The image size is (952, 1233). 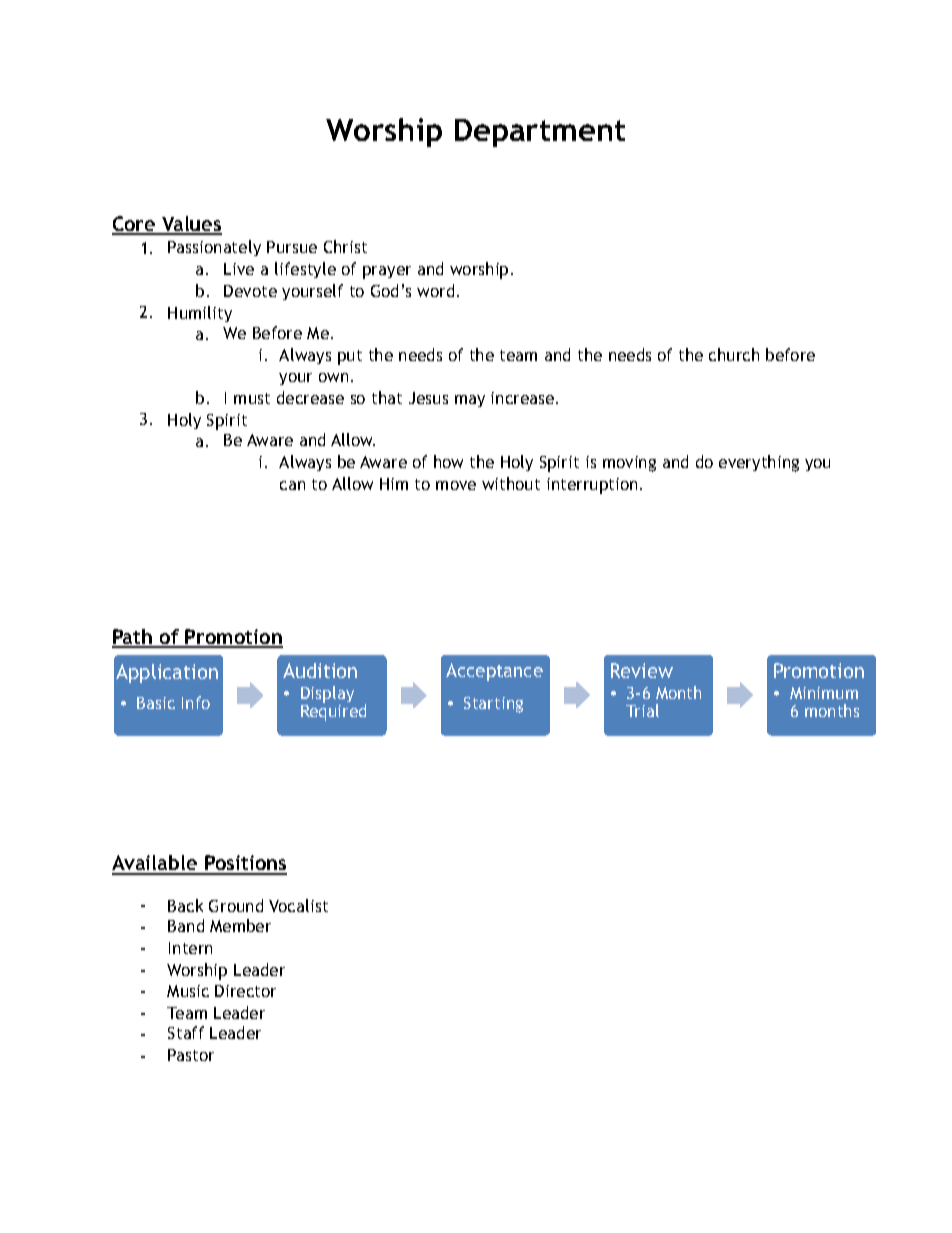 I want to click on Path, so click(x=133, y=638).
